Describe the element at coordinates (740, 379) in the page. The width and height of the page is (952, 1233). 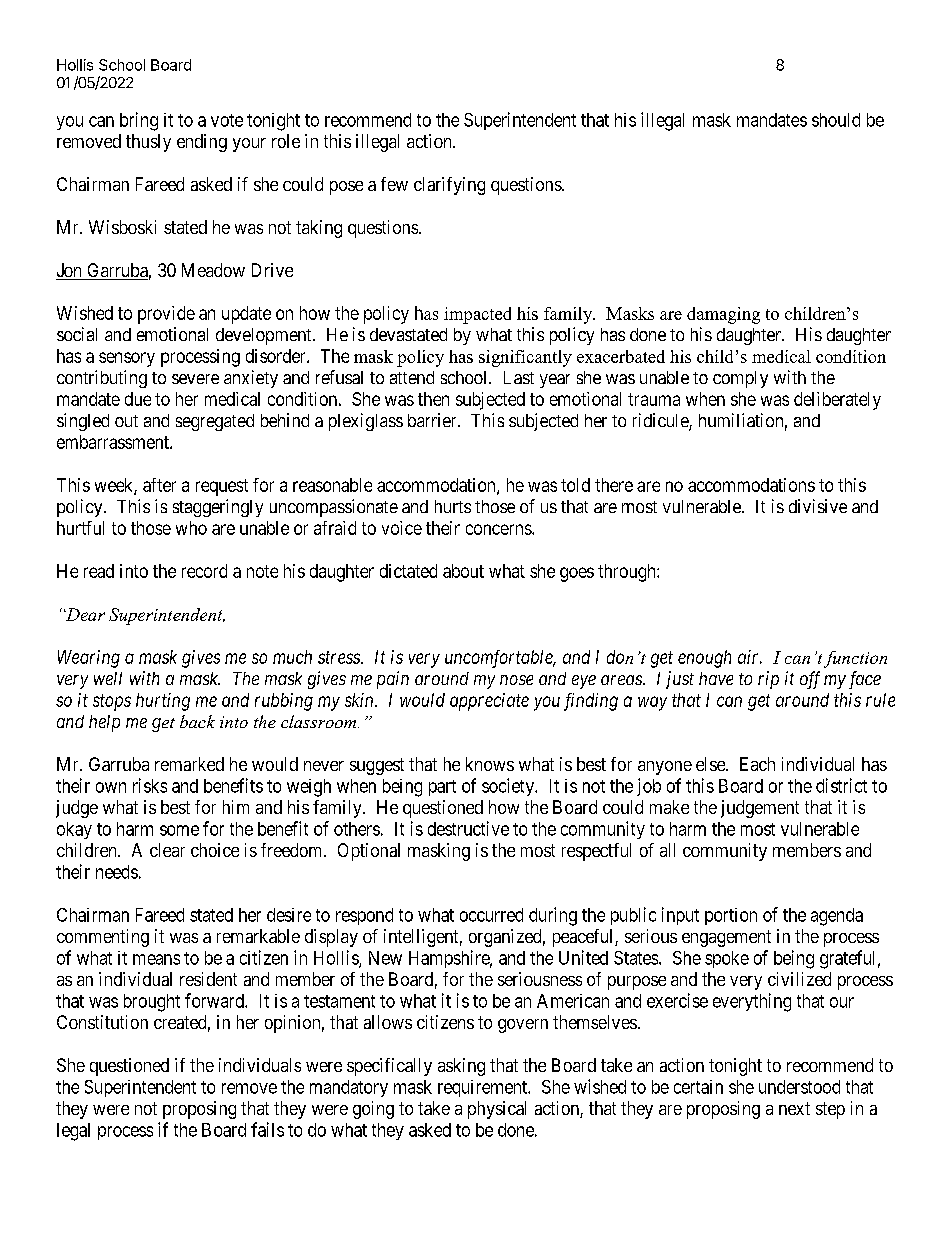
I see `comply` at that location.
